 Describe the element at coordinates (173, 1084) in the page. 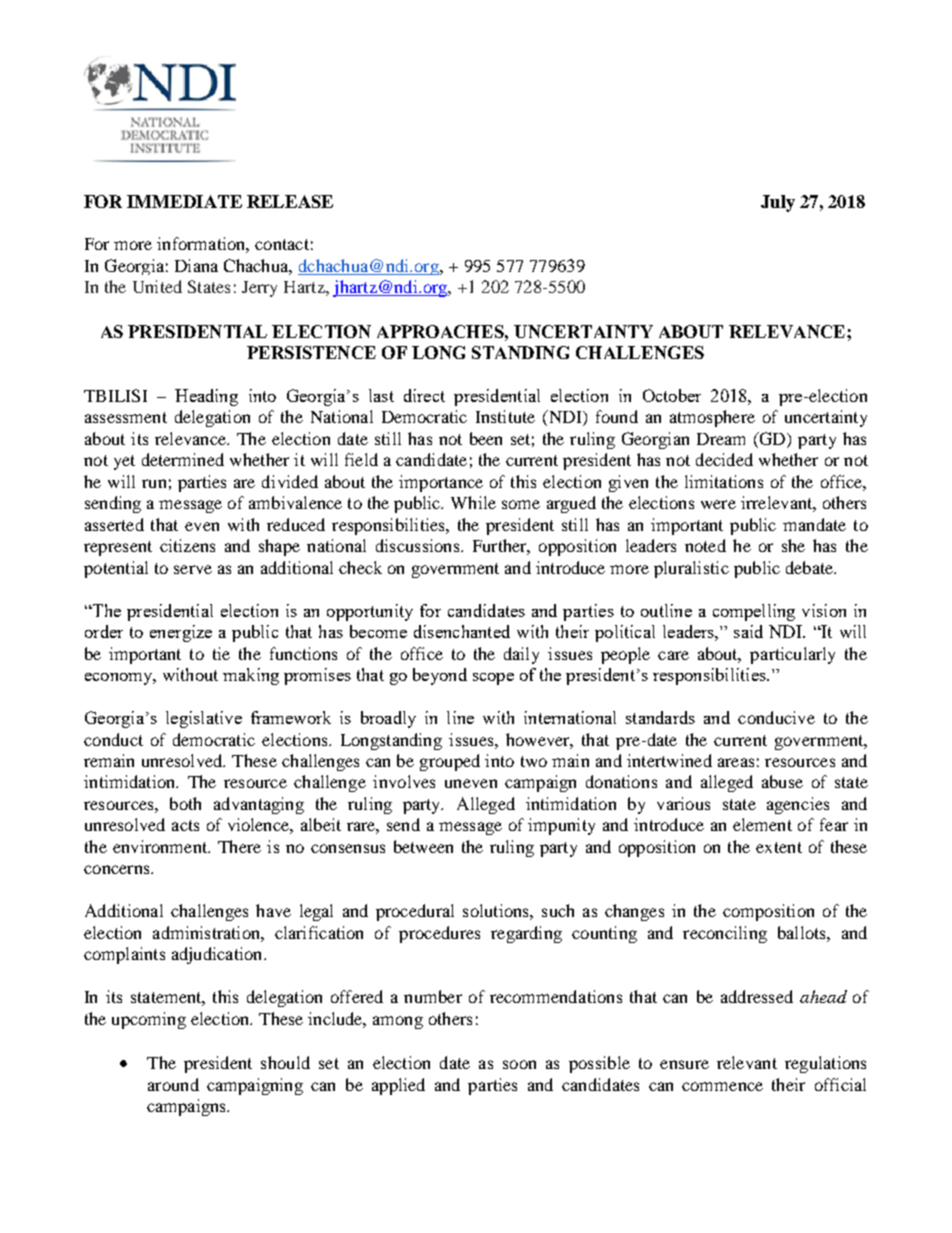

I see `around` at that location.
